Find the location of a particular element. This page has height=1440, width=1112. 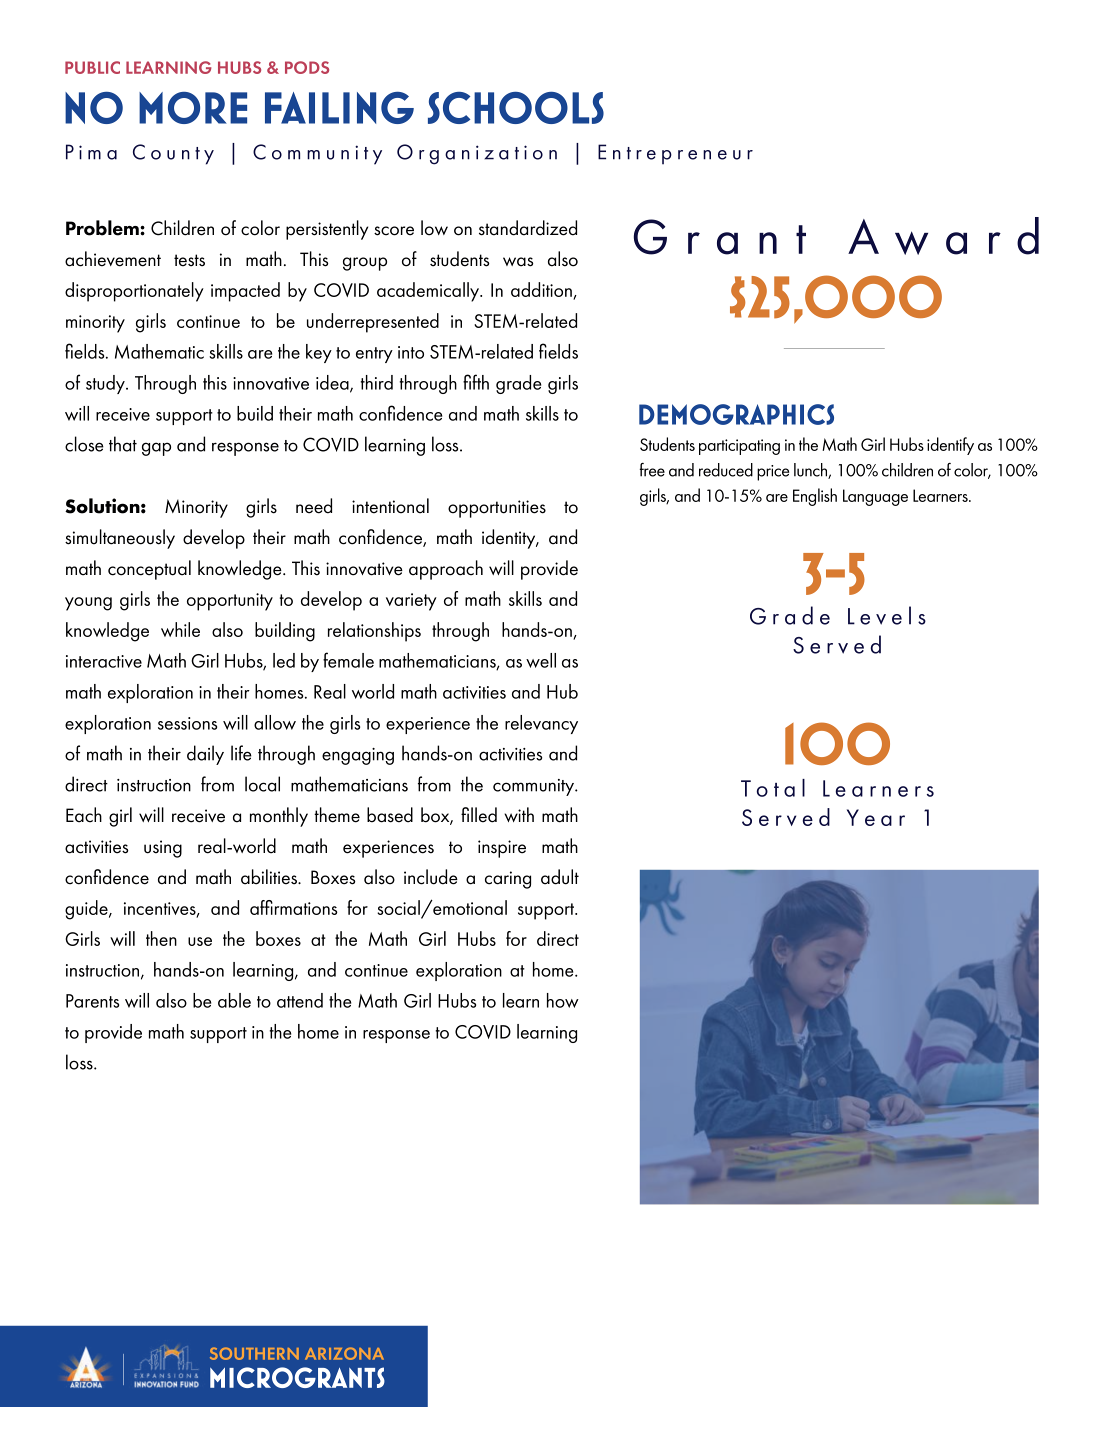

SOUTHERN is located at coordinates (254, 1353).
